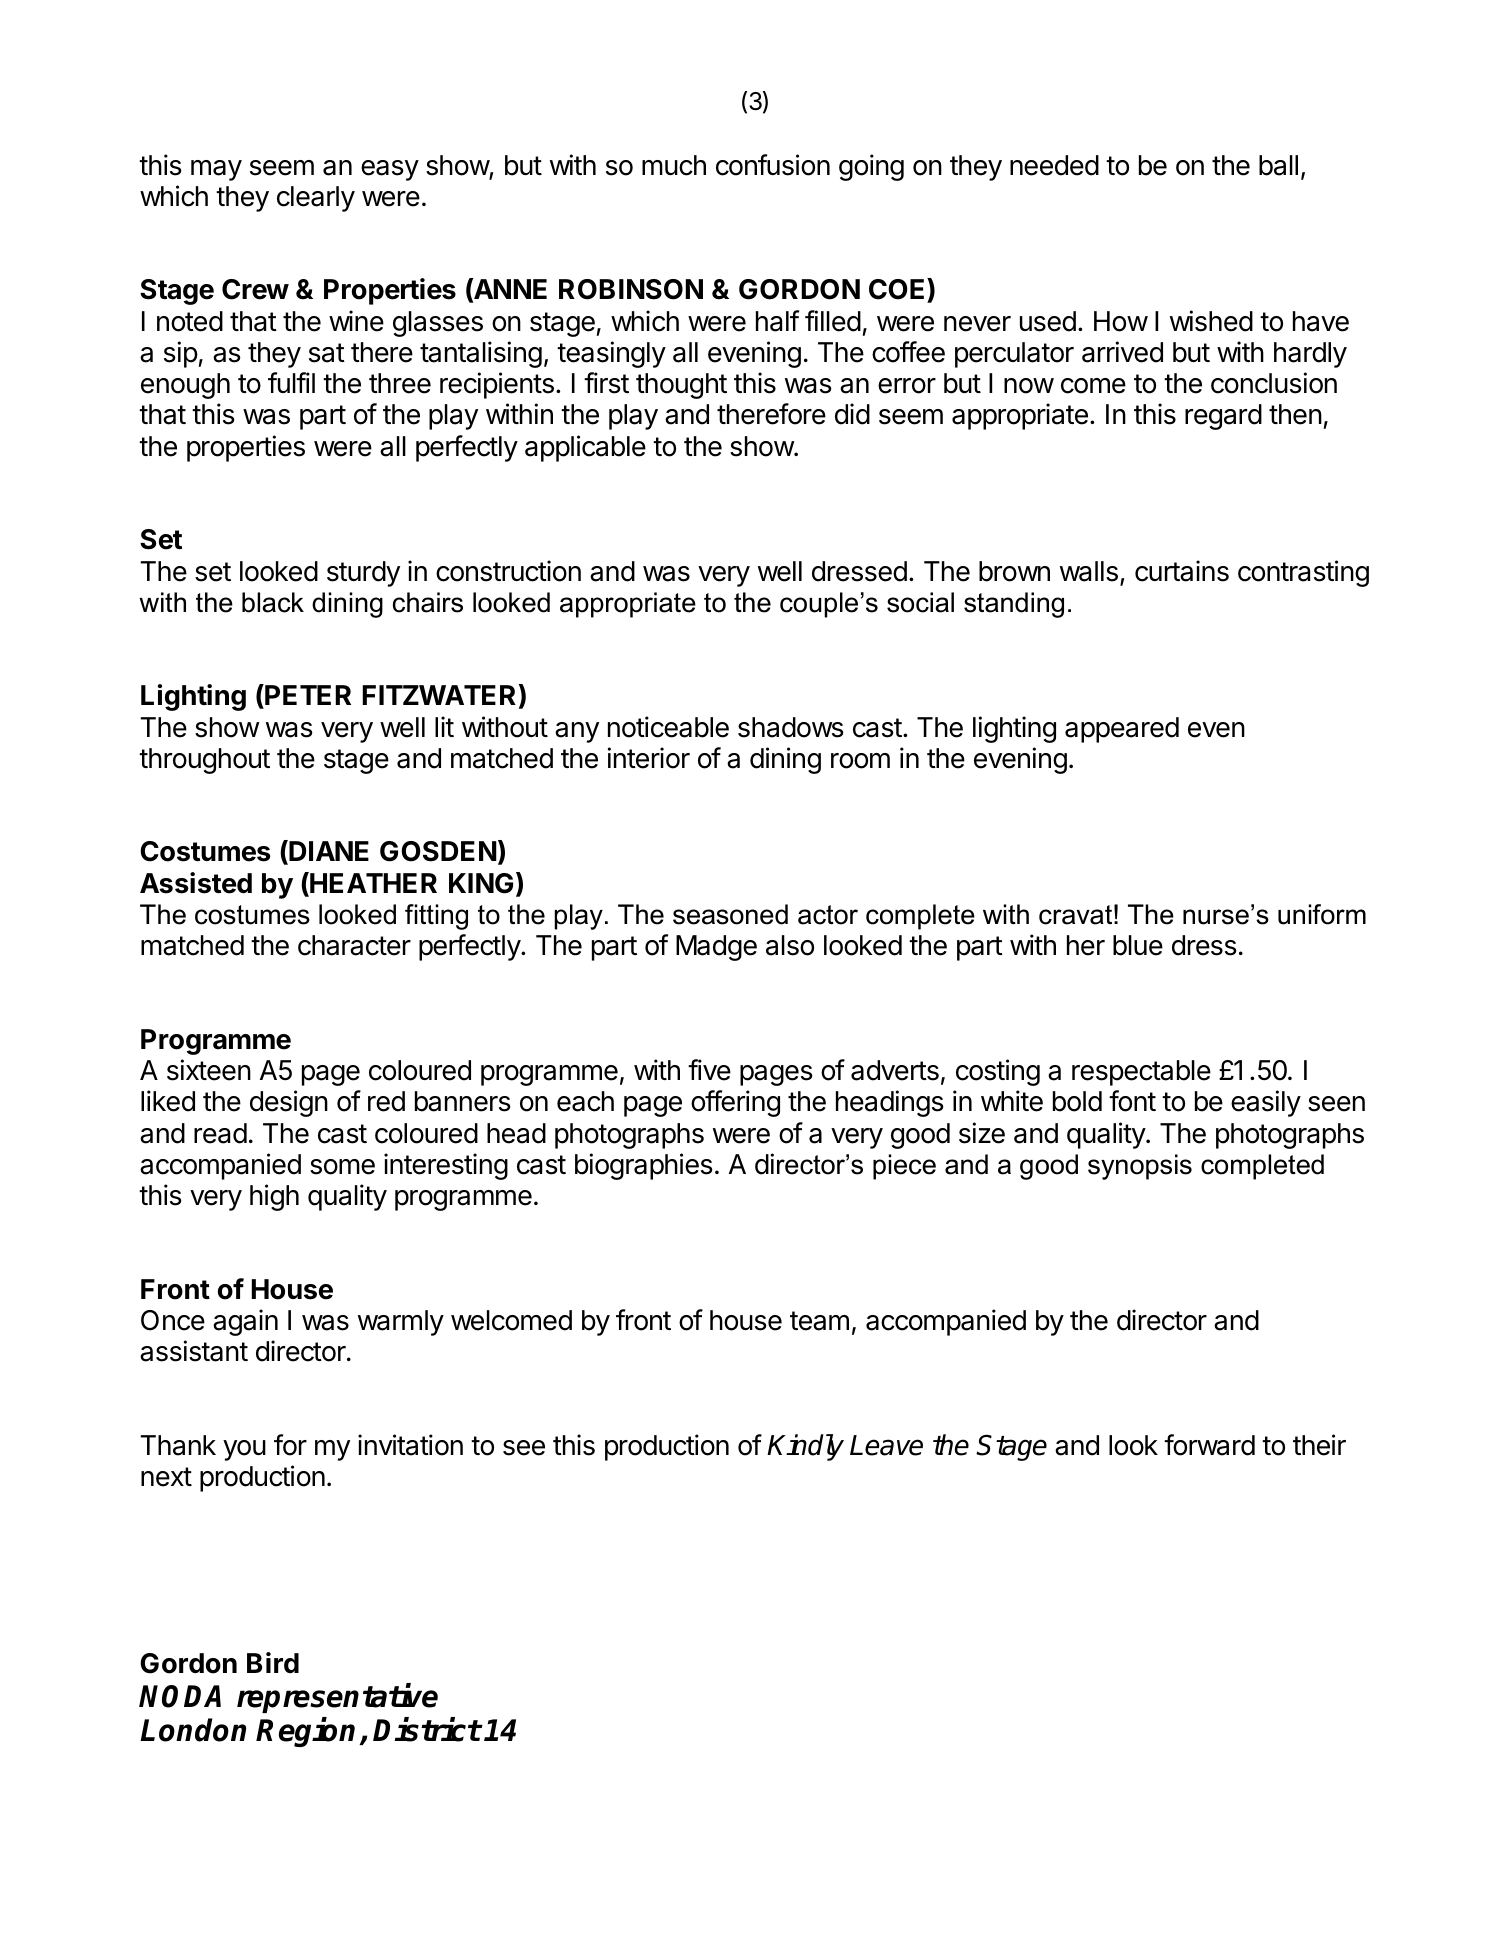  What do you see at coordinates (337, 1698) in the screenshot?
I see `representative` at bounding box center [337, 1698].
